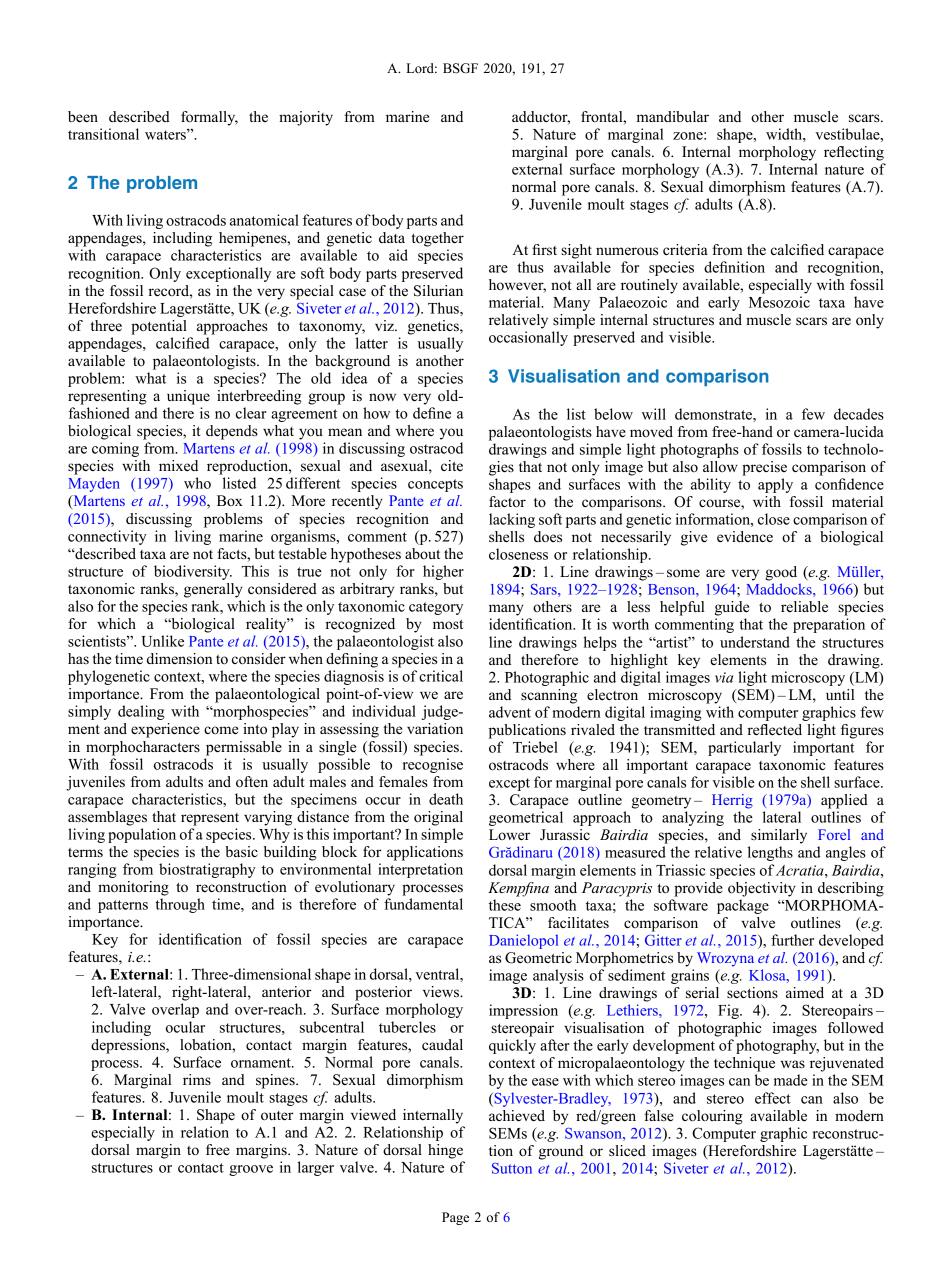 The height and width of the screenshot is (1270, 952). What do you see at coordinates (209, 118) in the screenshot?
I see `formally` at bounding box center [209, 118].
